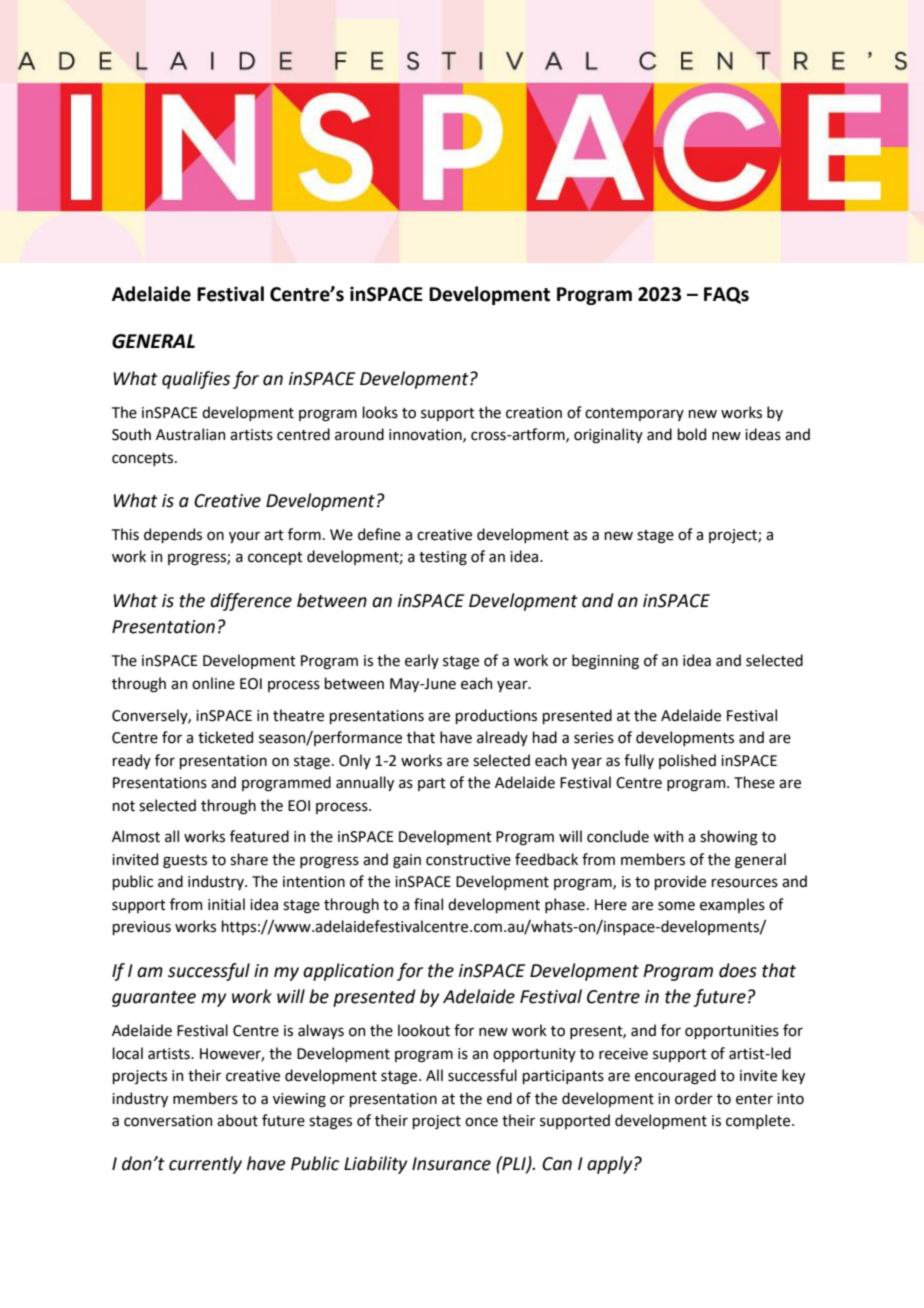  What do you see at coordinates (451, 1164) in the screenshot?
I see `Insurance` at bounding box center [451, 1164].
